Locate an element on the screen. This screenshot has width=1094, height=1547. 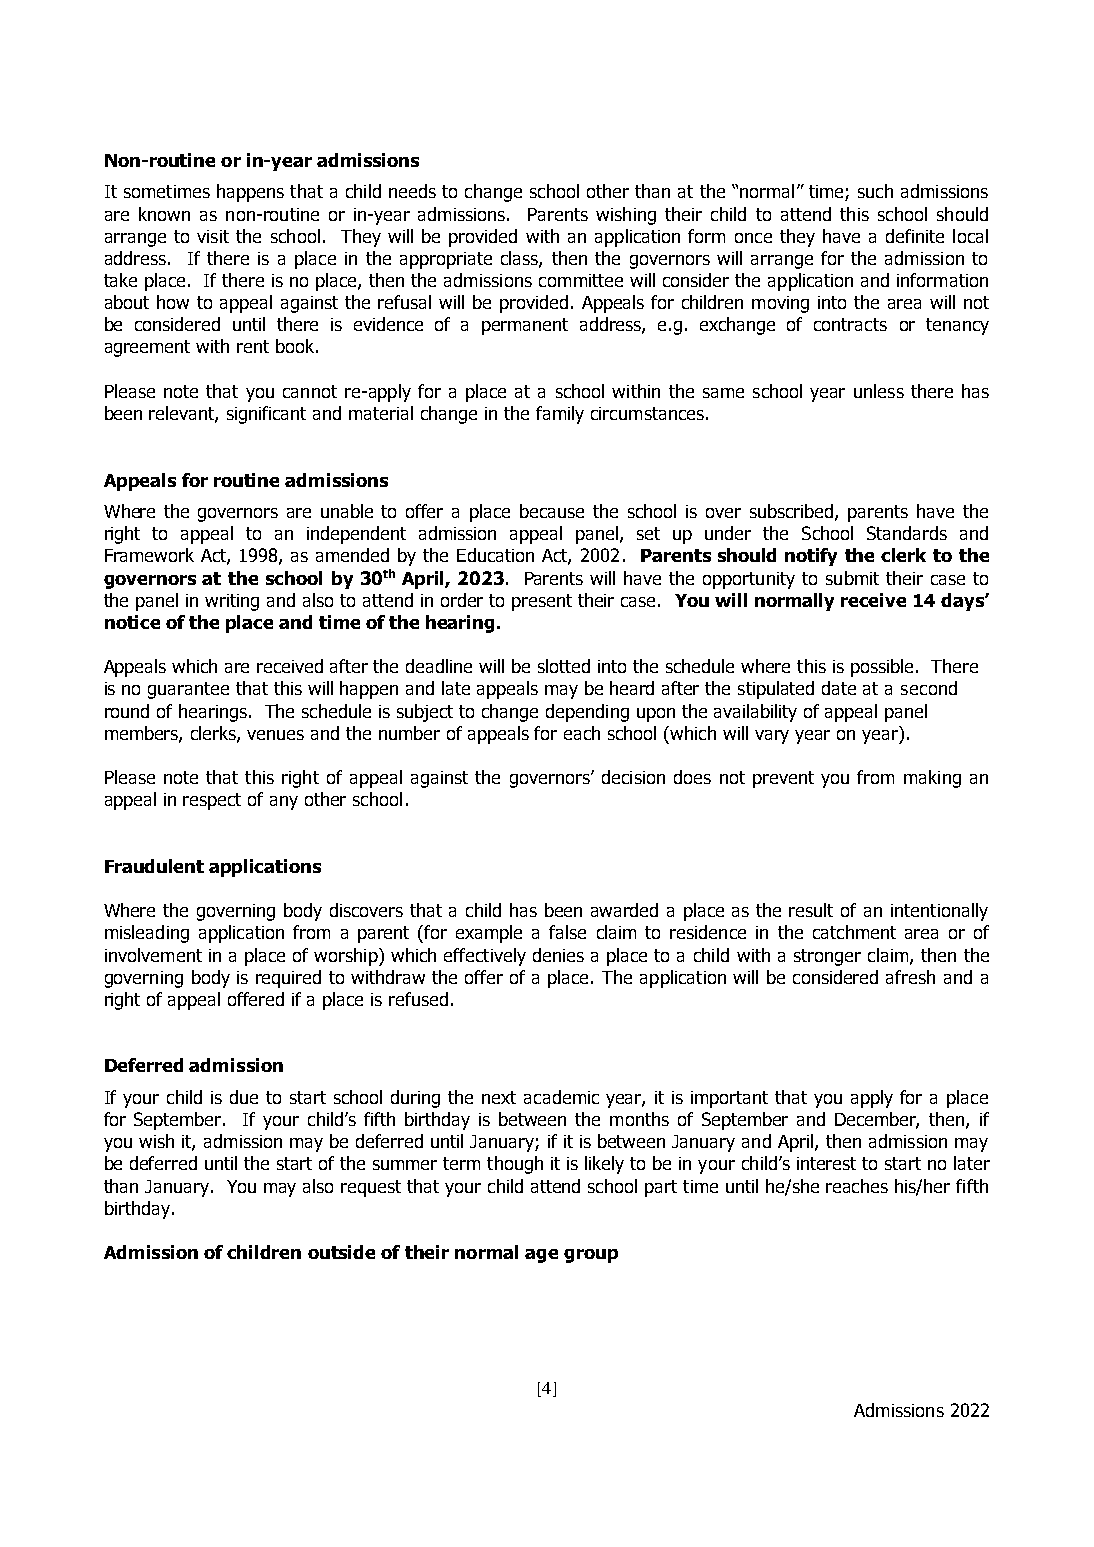
outside is located at coordinates (341, 1252).
